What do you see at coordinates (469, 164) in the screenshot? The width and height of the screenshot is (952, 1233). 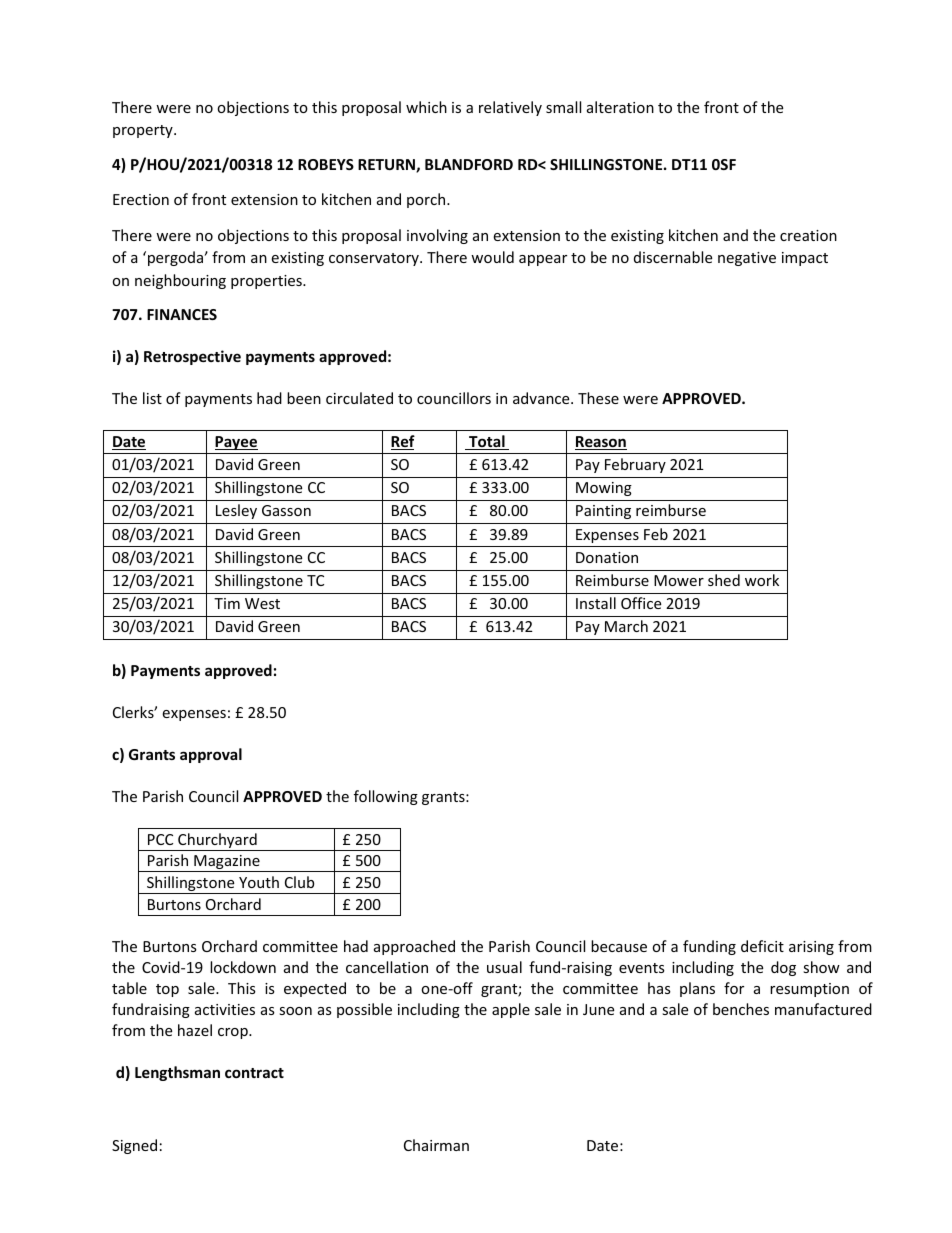 I see `BLANDFORD` at bounding box center [469, 164].
